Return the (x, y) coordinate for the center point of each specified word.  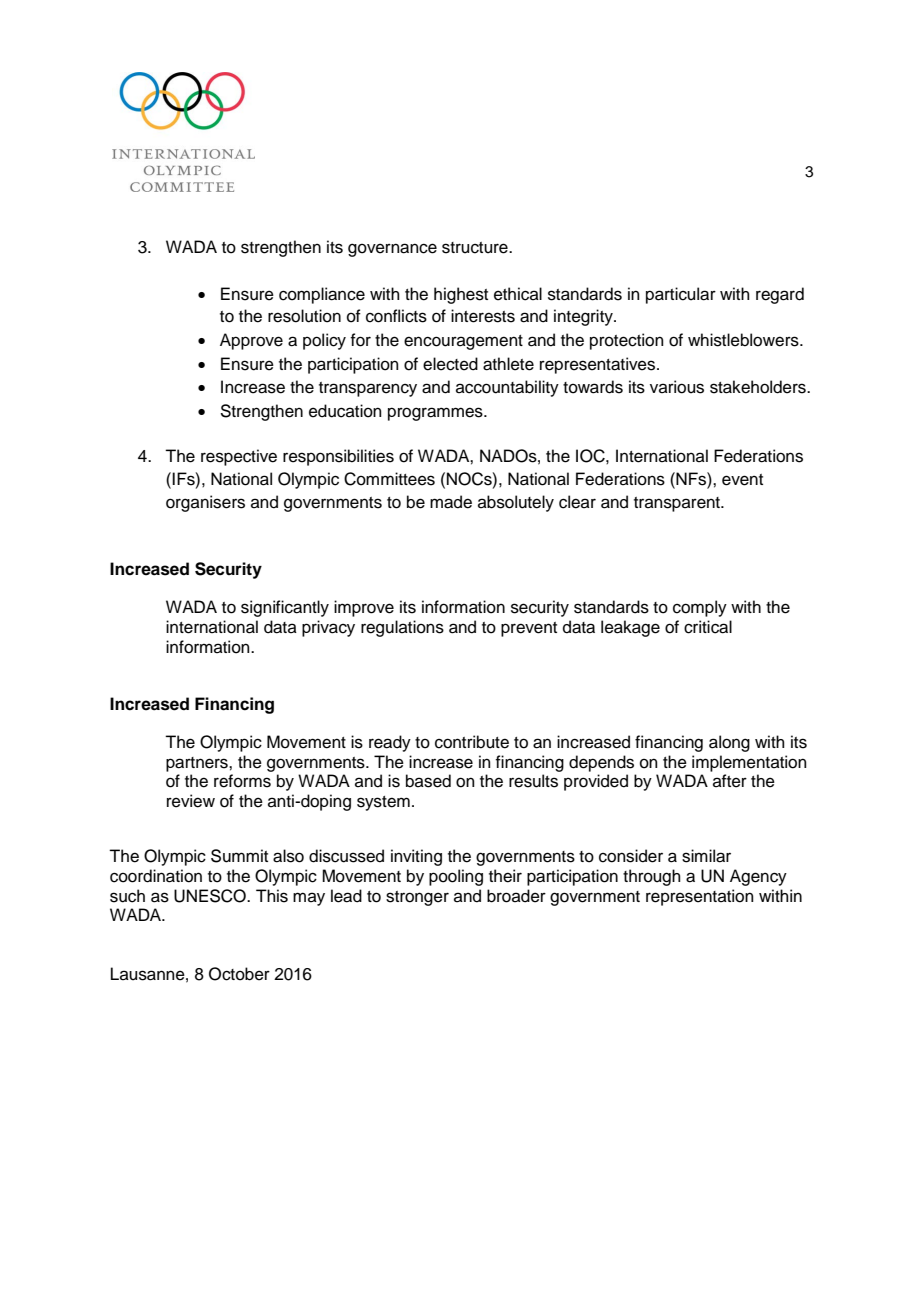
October (239, 974)
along (729, 743)
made (451, 502)
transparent (678, 504)
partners (198, 764)
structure (476, 248)
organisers (205, 503)
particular (681, 295)
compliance (322, 295)
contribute (472, 742)
